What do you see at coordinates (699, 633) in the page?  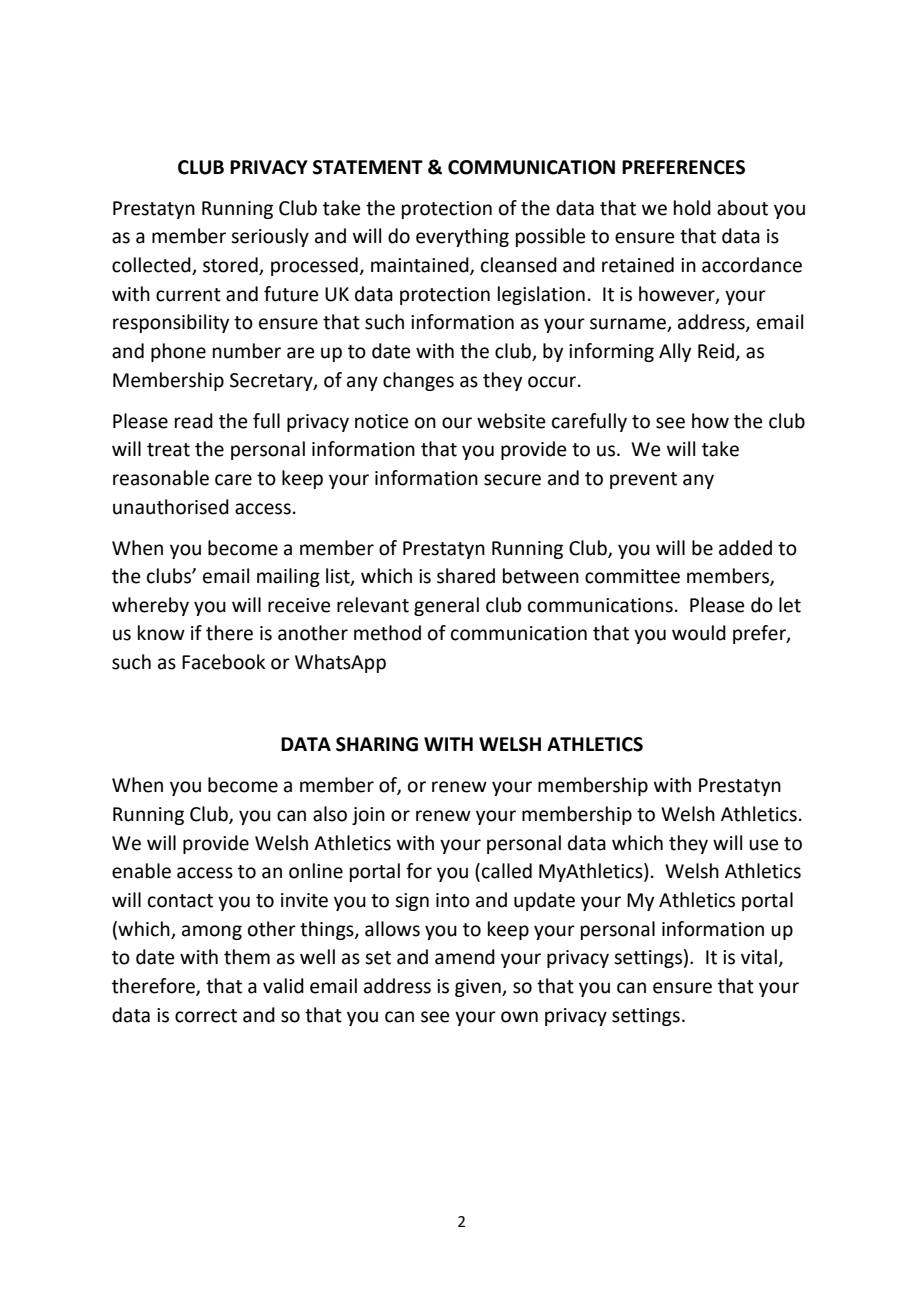 I see `would` at bounding box center [699, 633].
